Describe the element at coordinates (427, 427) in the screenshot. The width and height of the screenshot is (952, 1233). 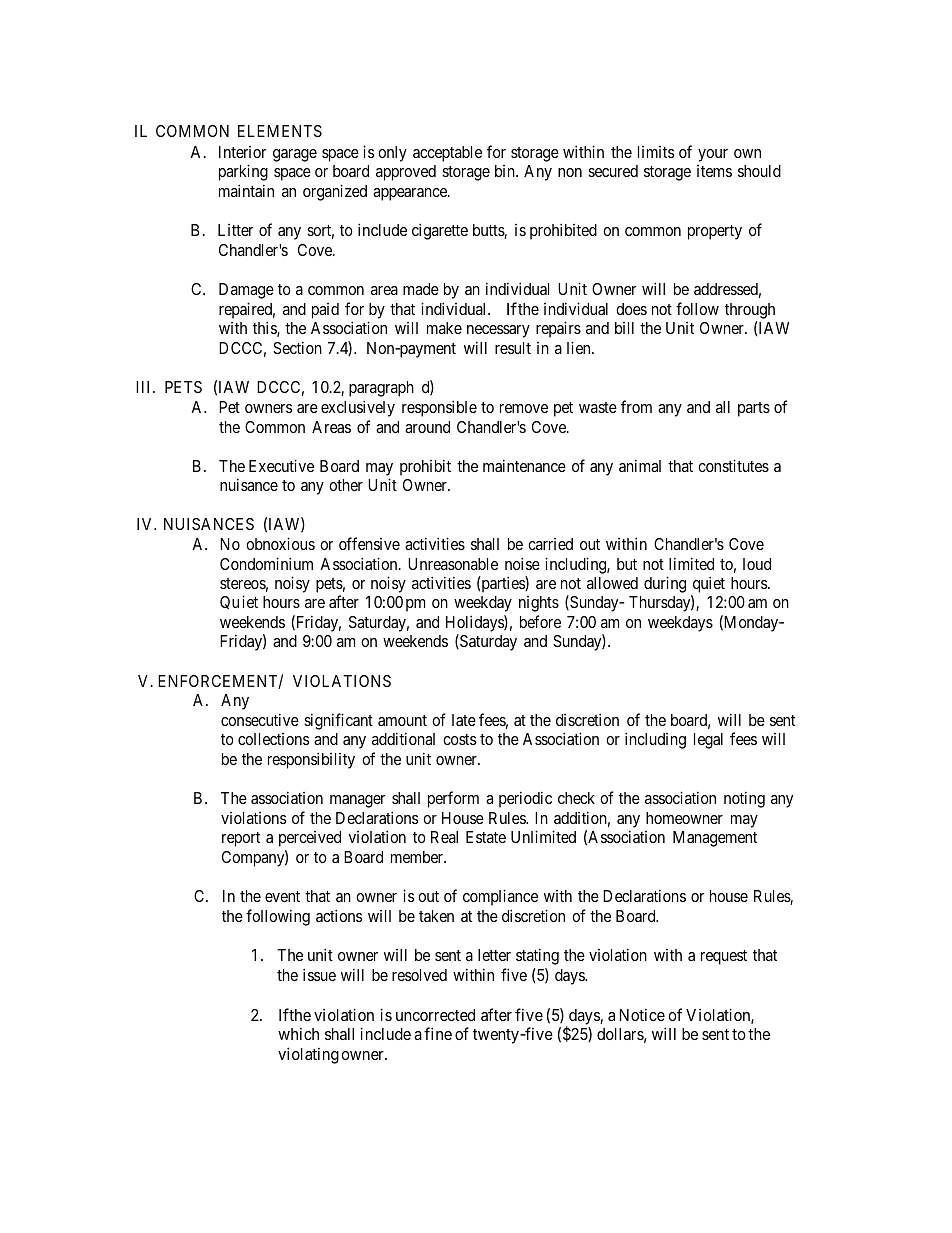
I see `around` at that location.
